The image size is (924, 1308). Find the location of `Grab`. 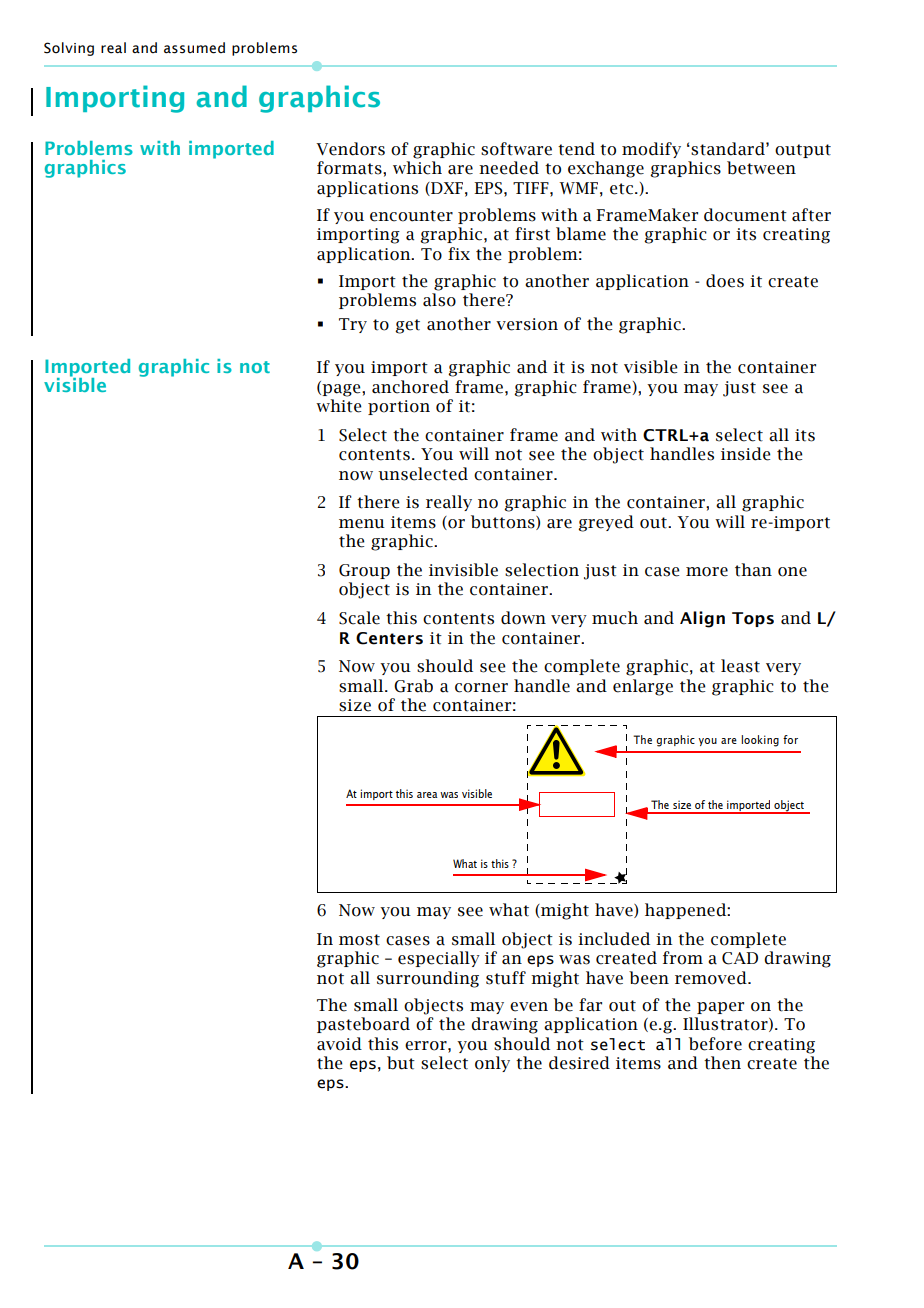

Grab is located at coordinates (413, 686).
